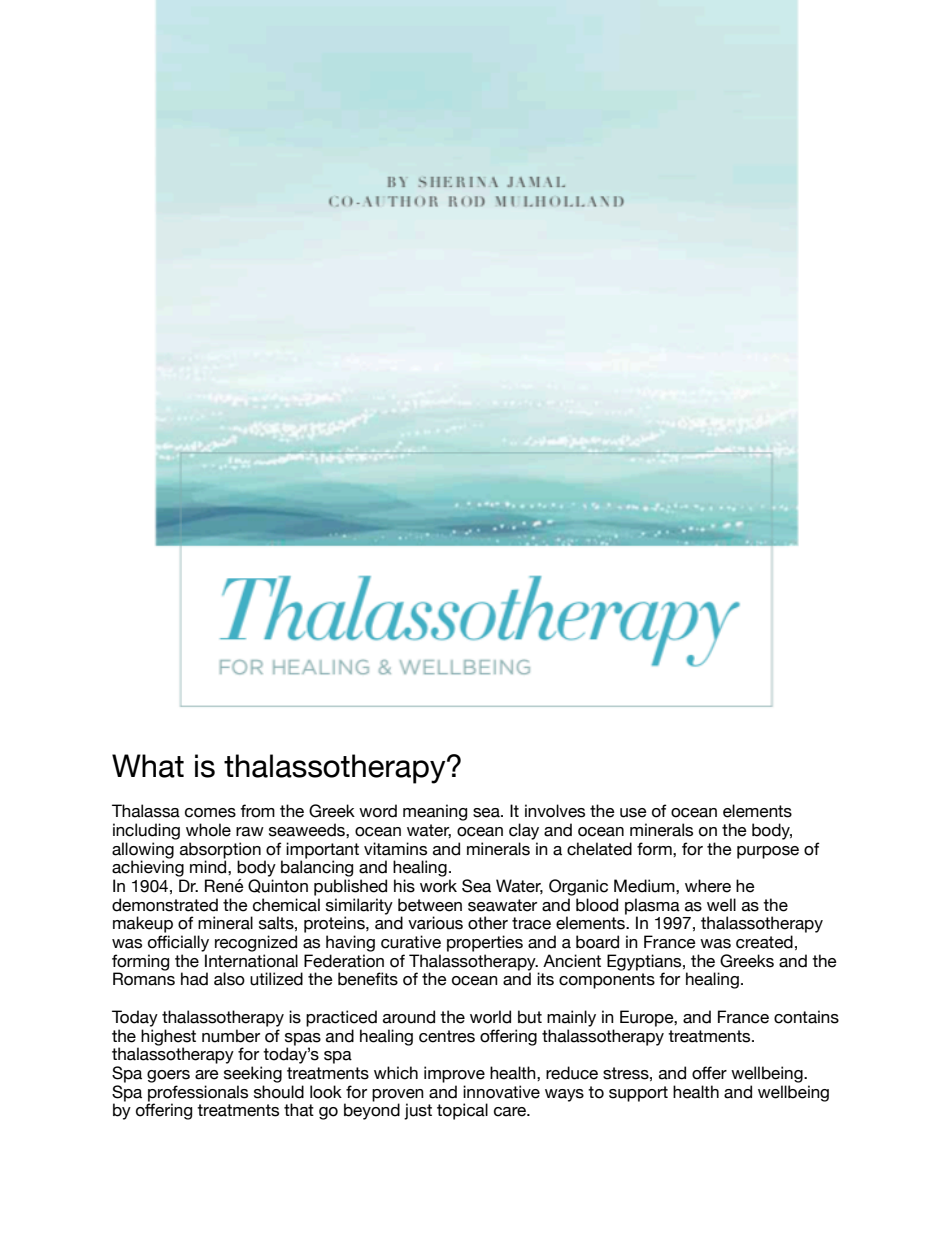 The image size is (952, 1233). I want to click on use, so click(633, 813).
